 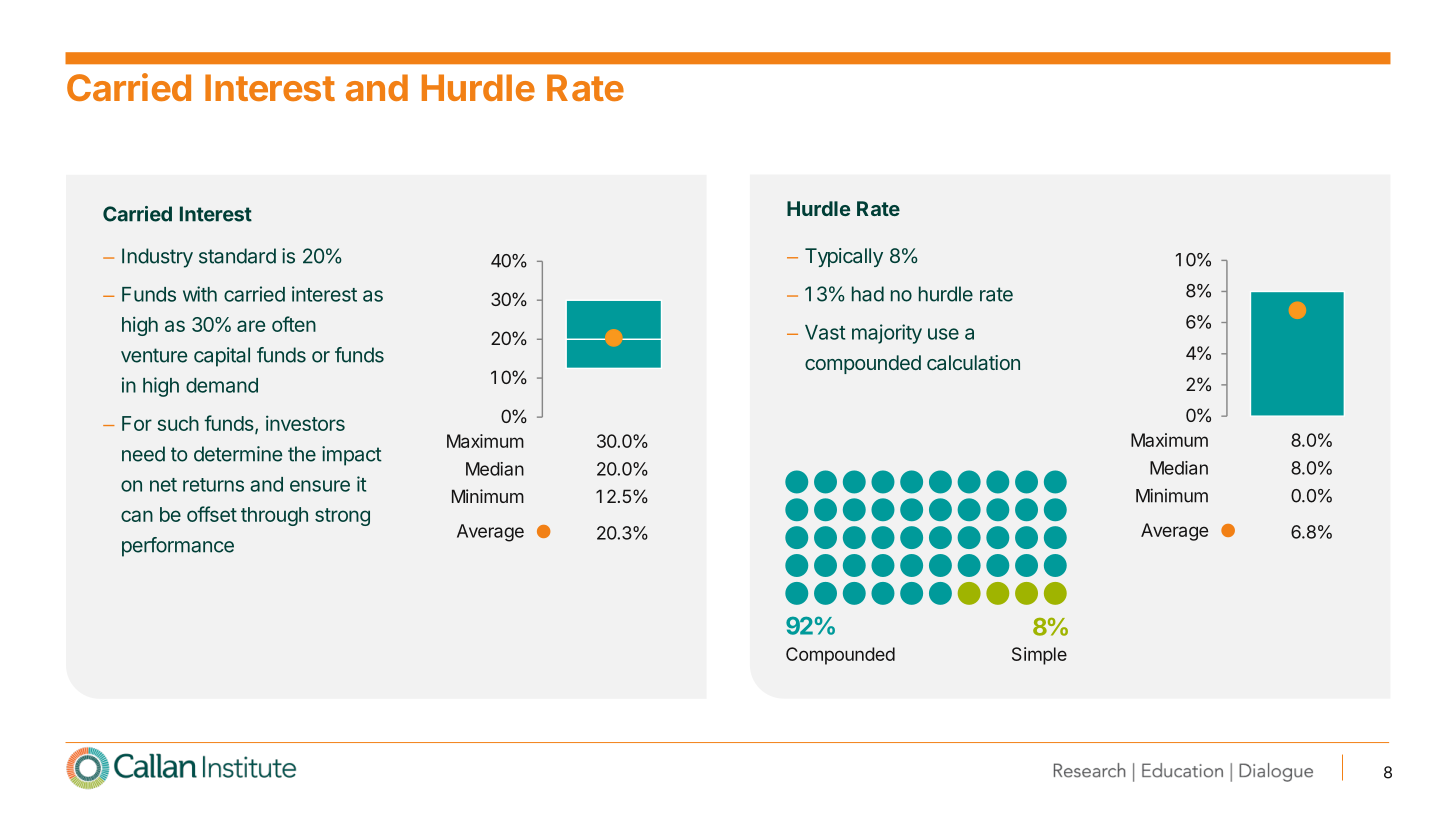 What do you see at coordinates (1039, 656) in the document?
I see `Simple` at bounding box center [1039, 656].
